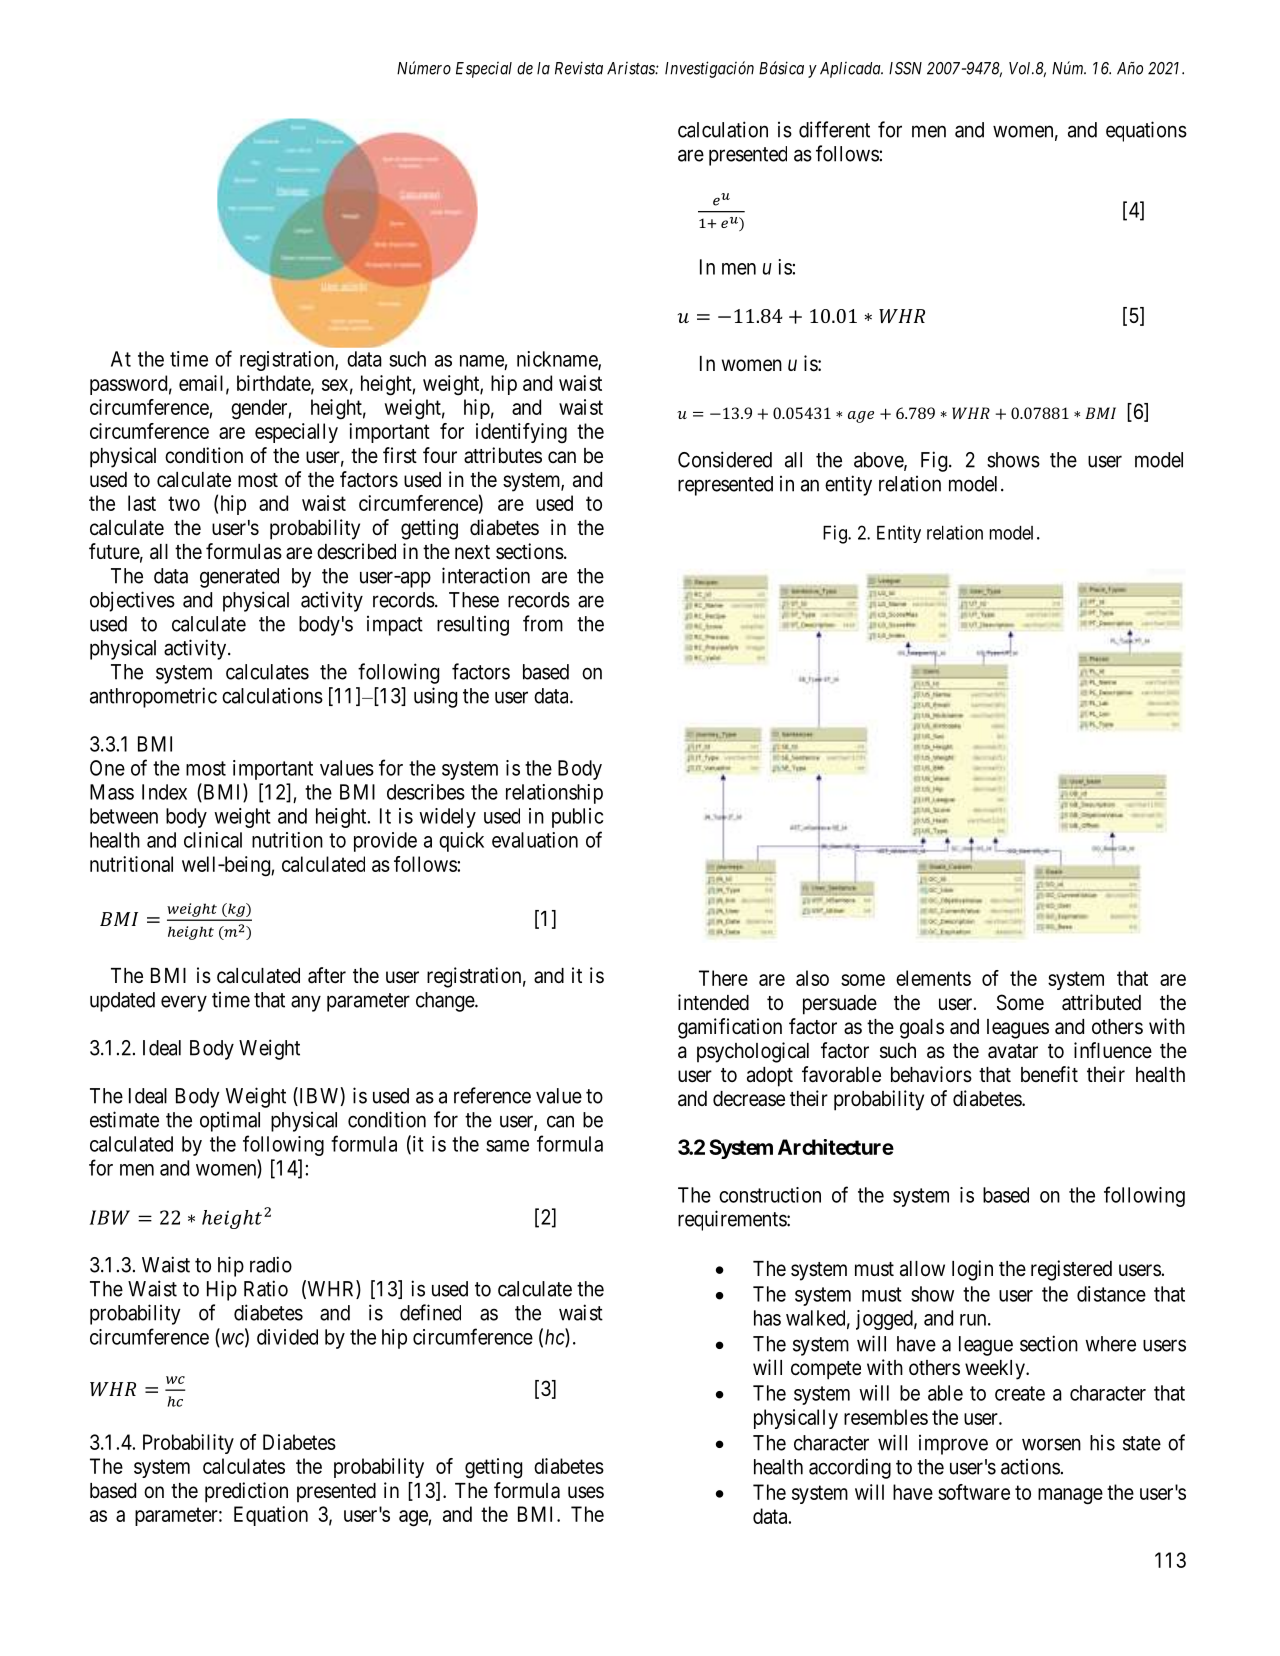 This screenshot has width=1280, height=1656. Describe the element at coordinates (834, 129) in the screenshot. I see `different` at that location.
